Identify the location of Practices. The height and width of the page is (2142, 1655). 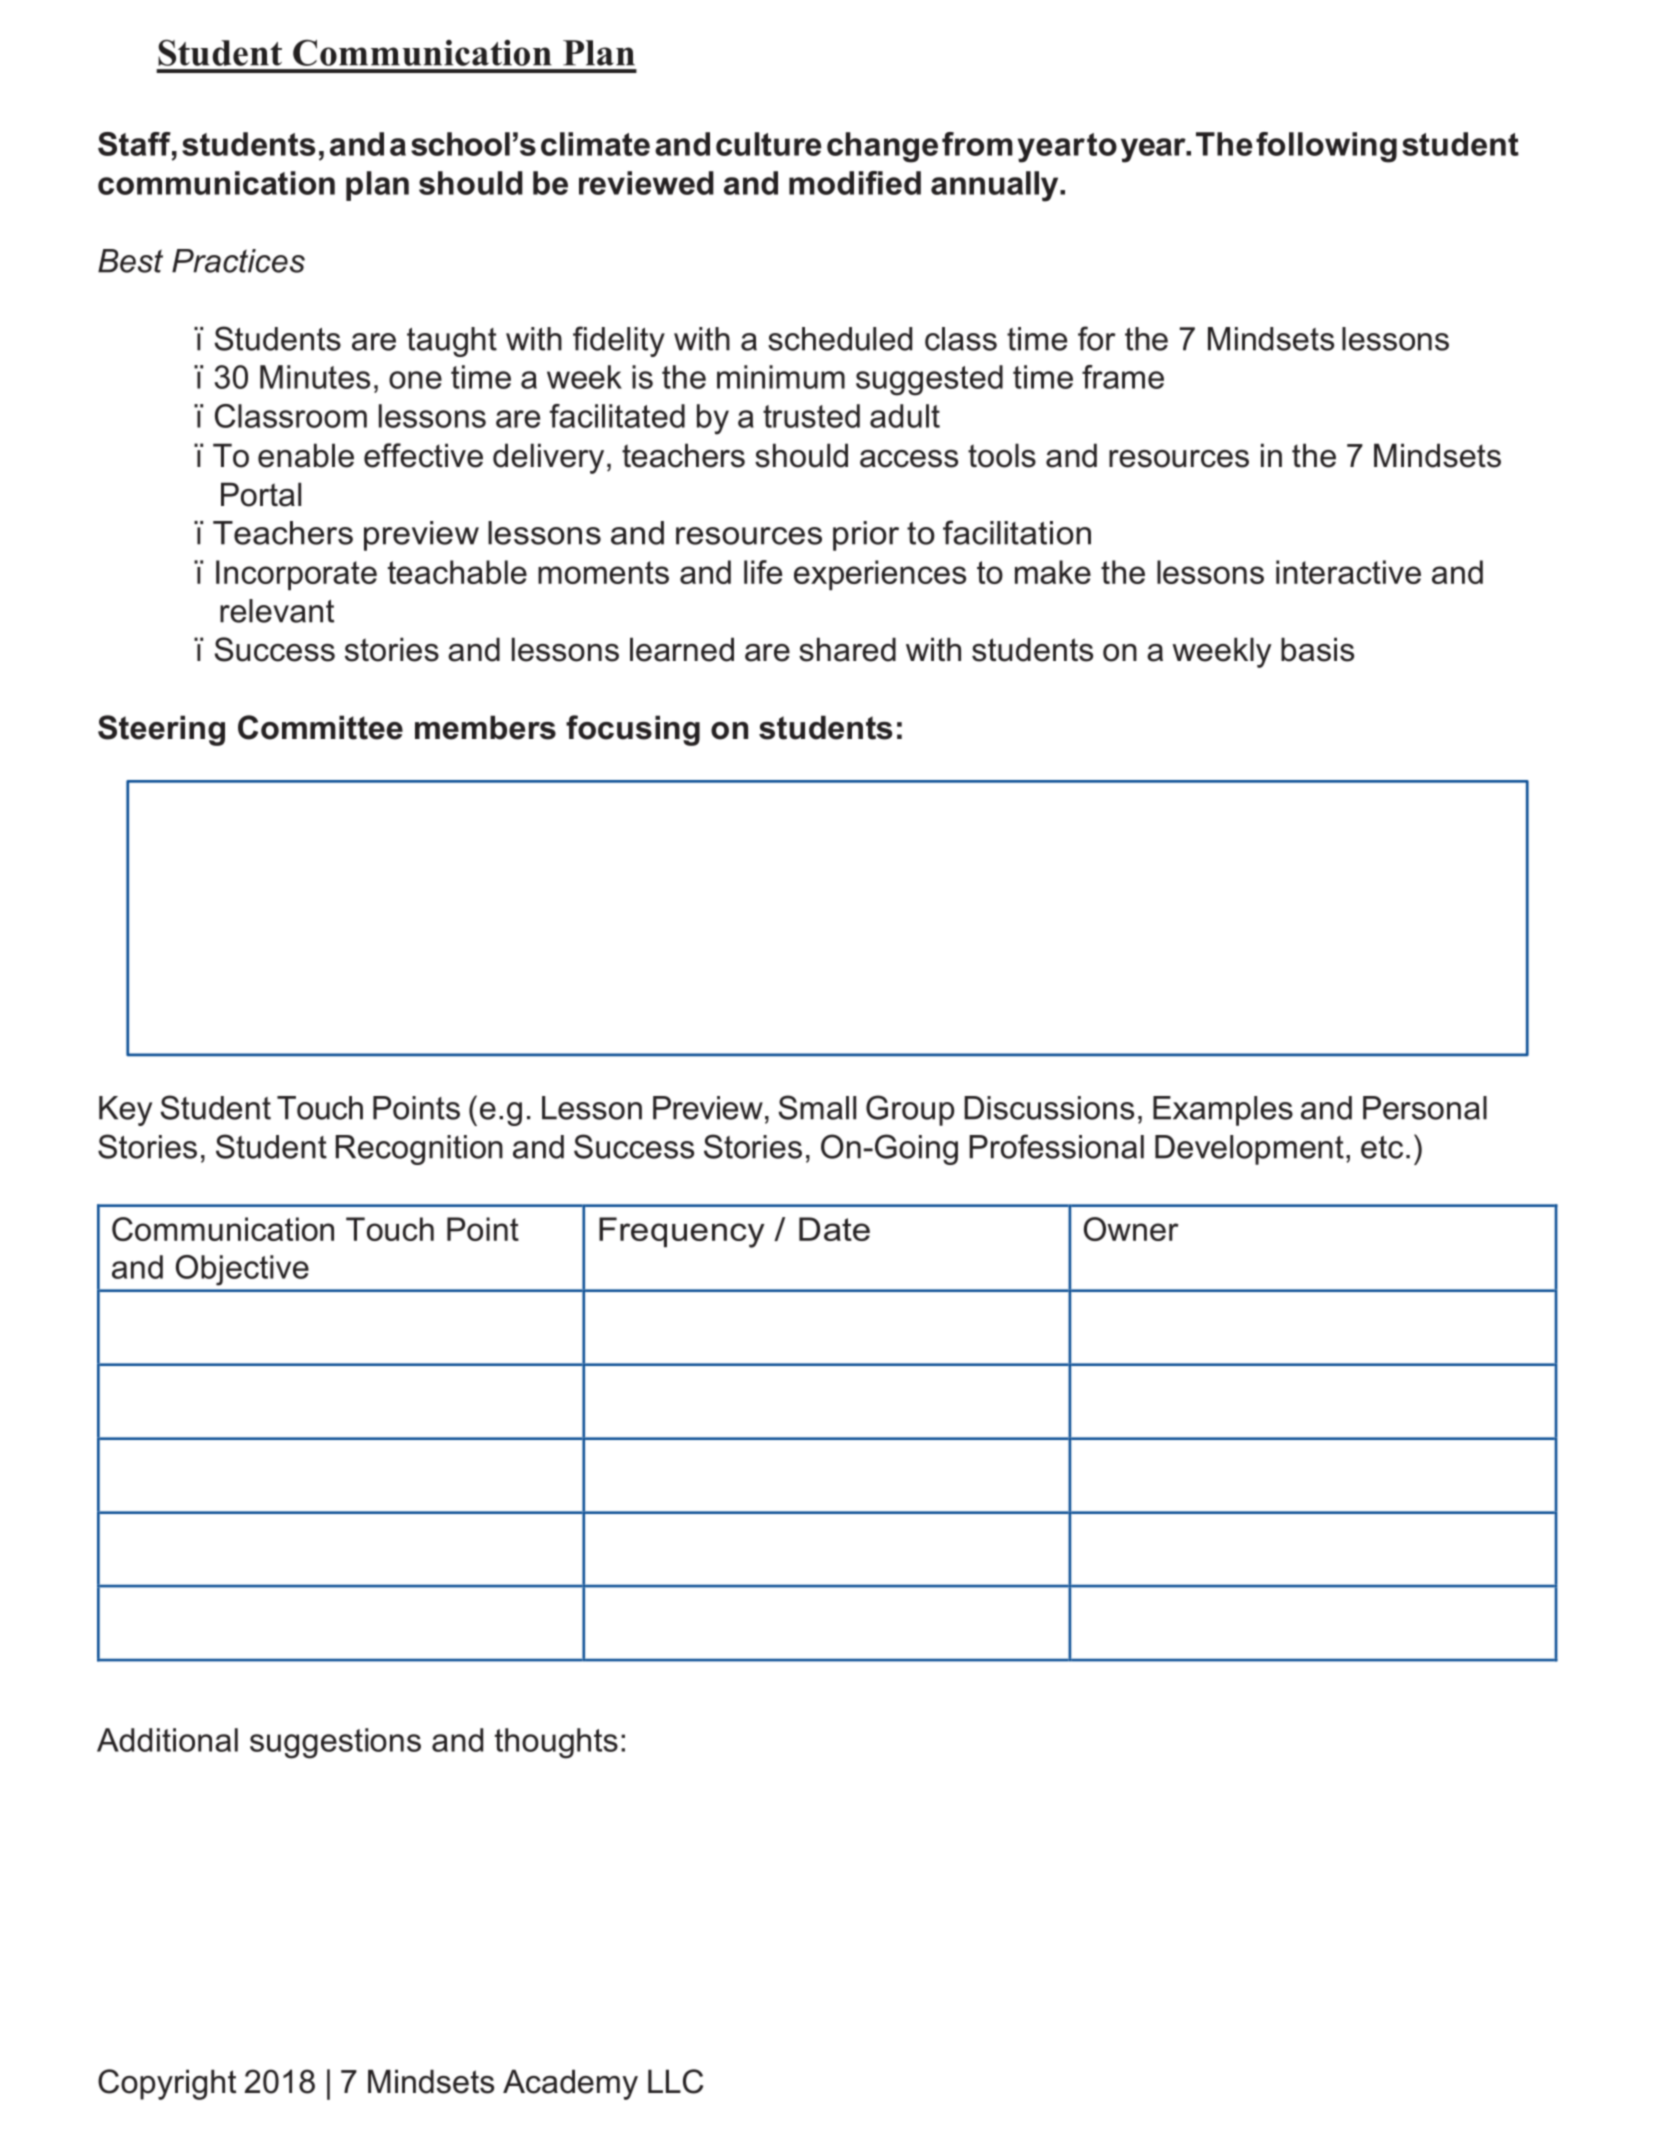
(238, 261).
